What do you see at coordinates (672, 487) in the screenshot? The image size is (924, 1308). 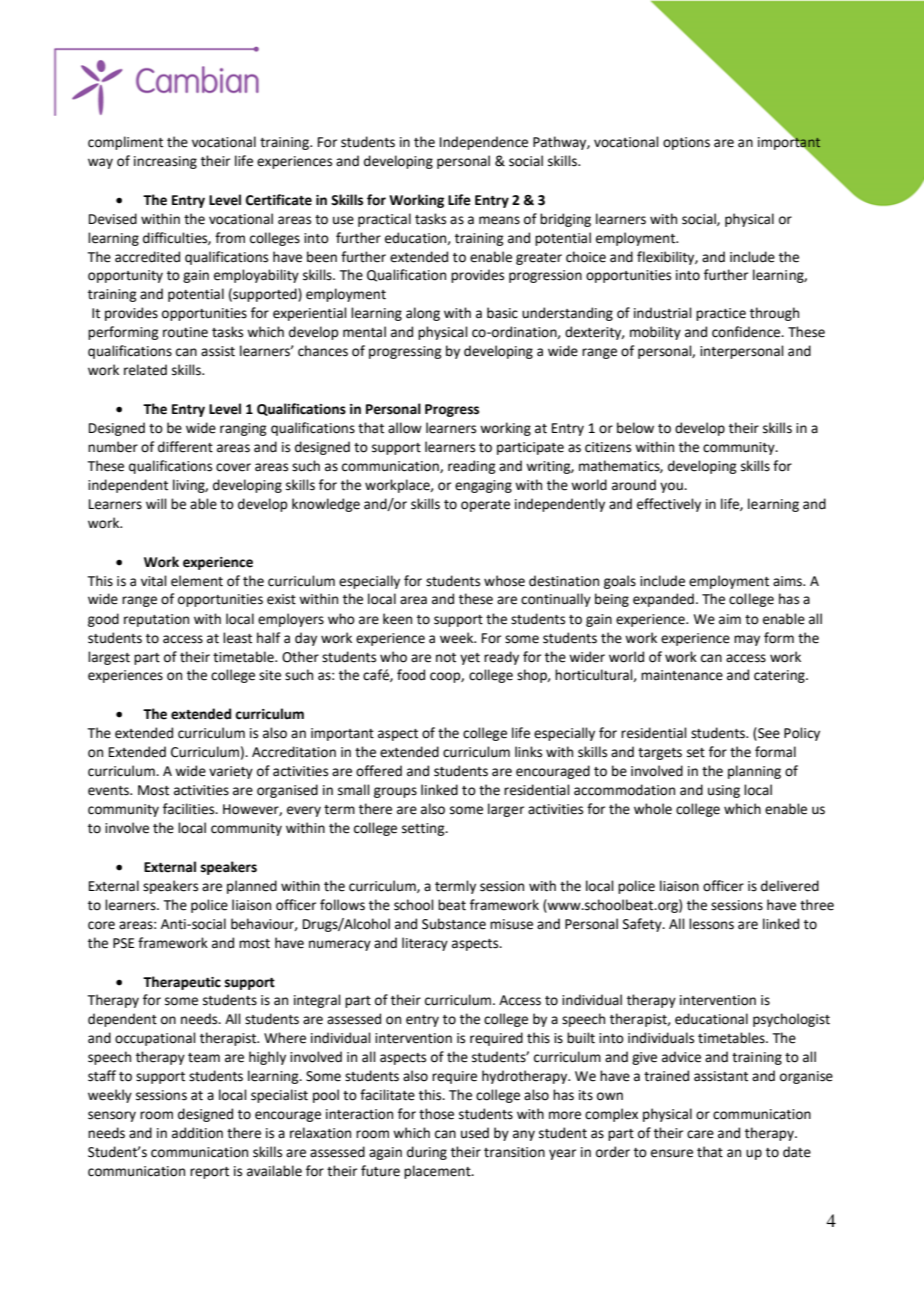 I see `you` at bounding box center [672, 487].
